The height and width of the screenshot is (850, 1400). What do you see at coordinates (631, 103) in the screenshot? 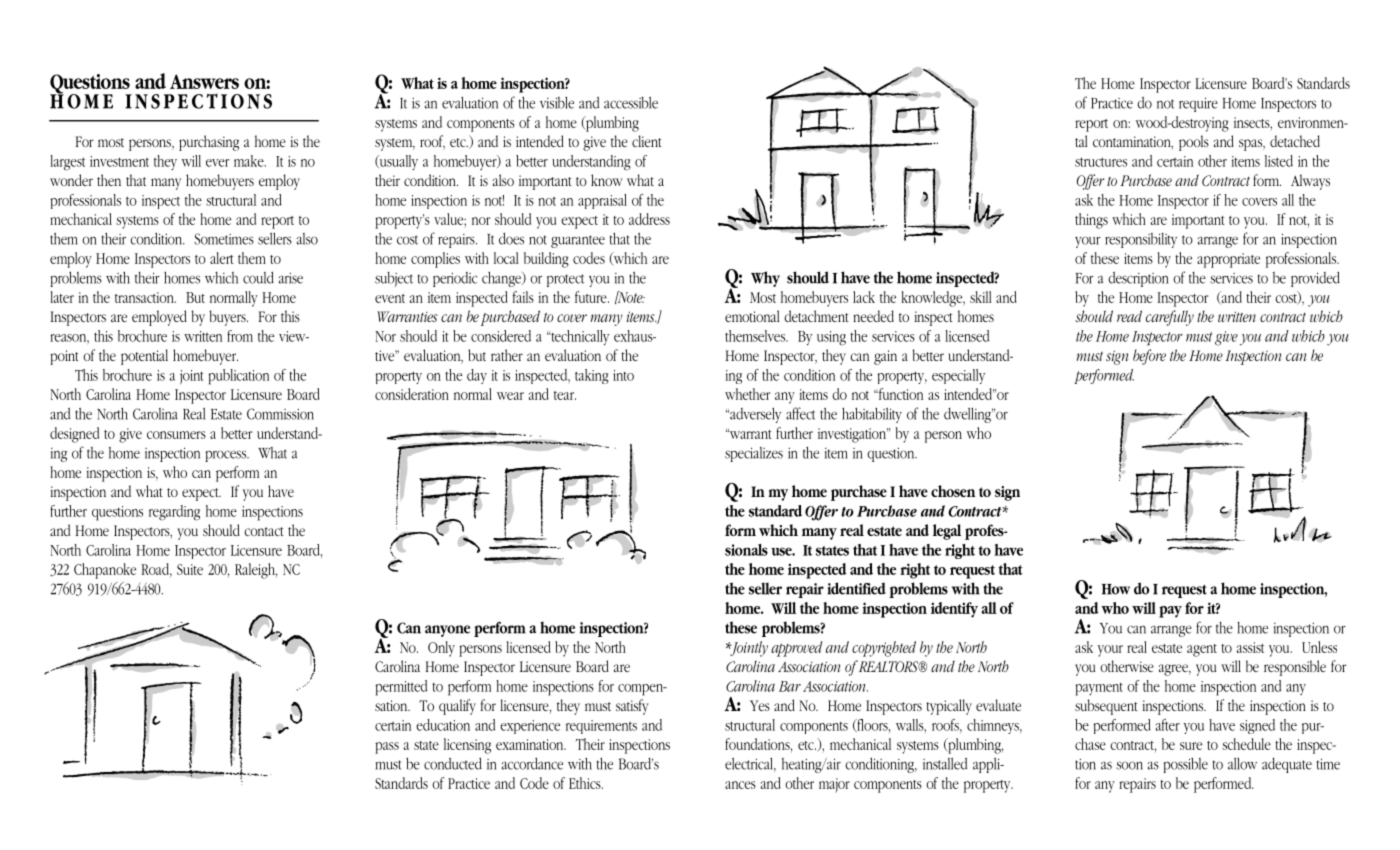
I see `accessible` at bounding box center [631, 103].
